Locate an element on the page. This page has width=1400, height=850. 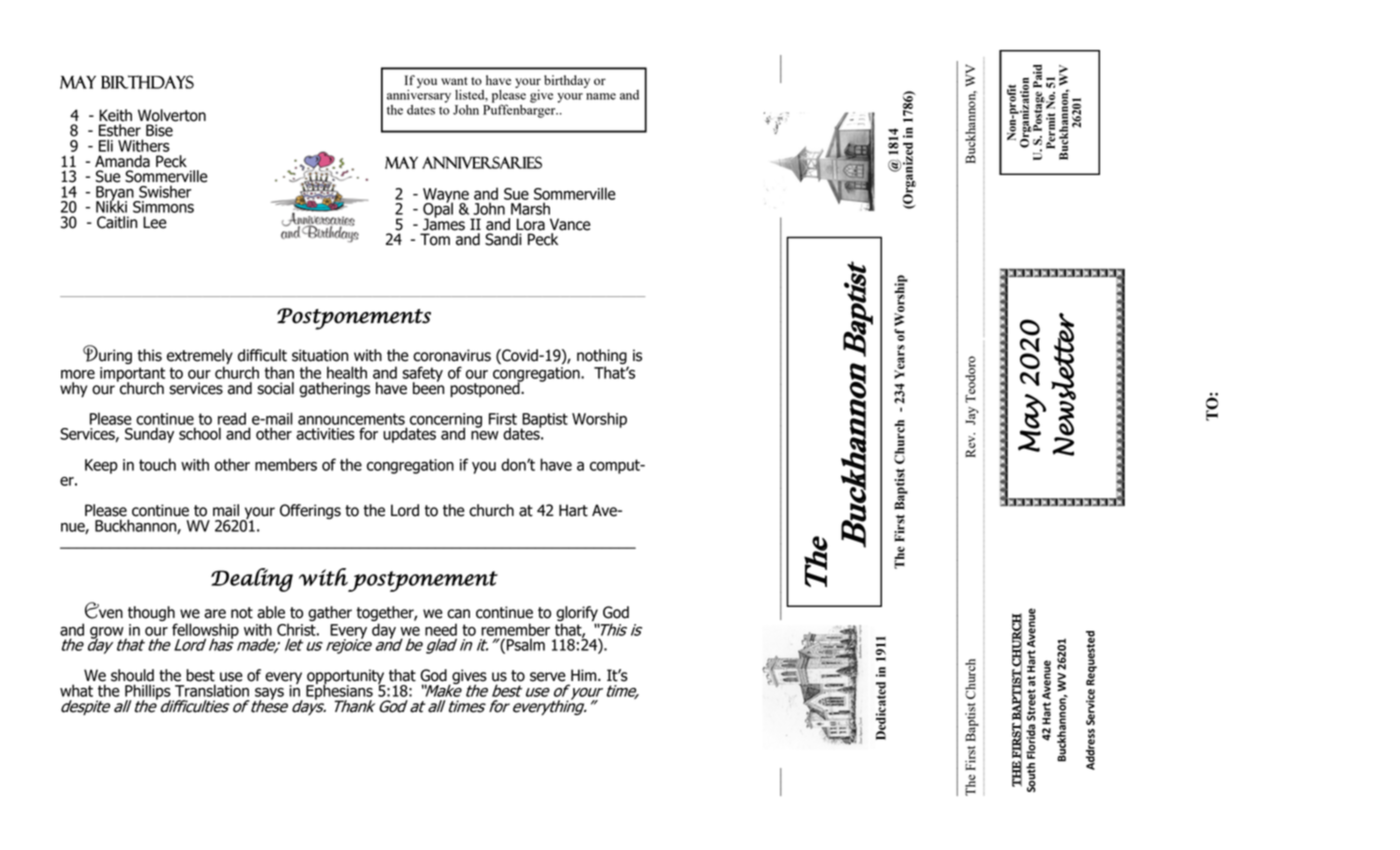
anniversary is located at coordinates (419, 95).
